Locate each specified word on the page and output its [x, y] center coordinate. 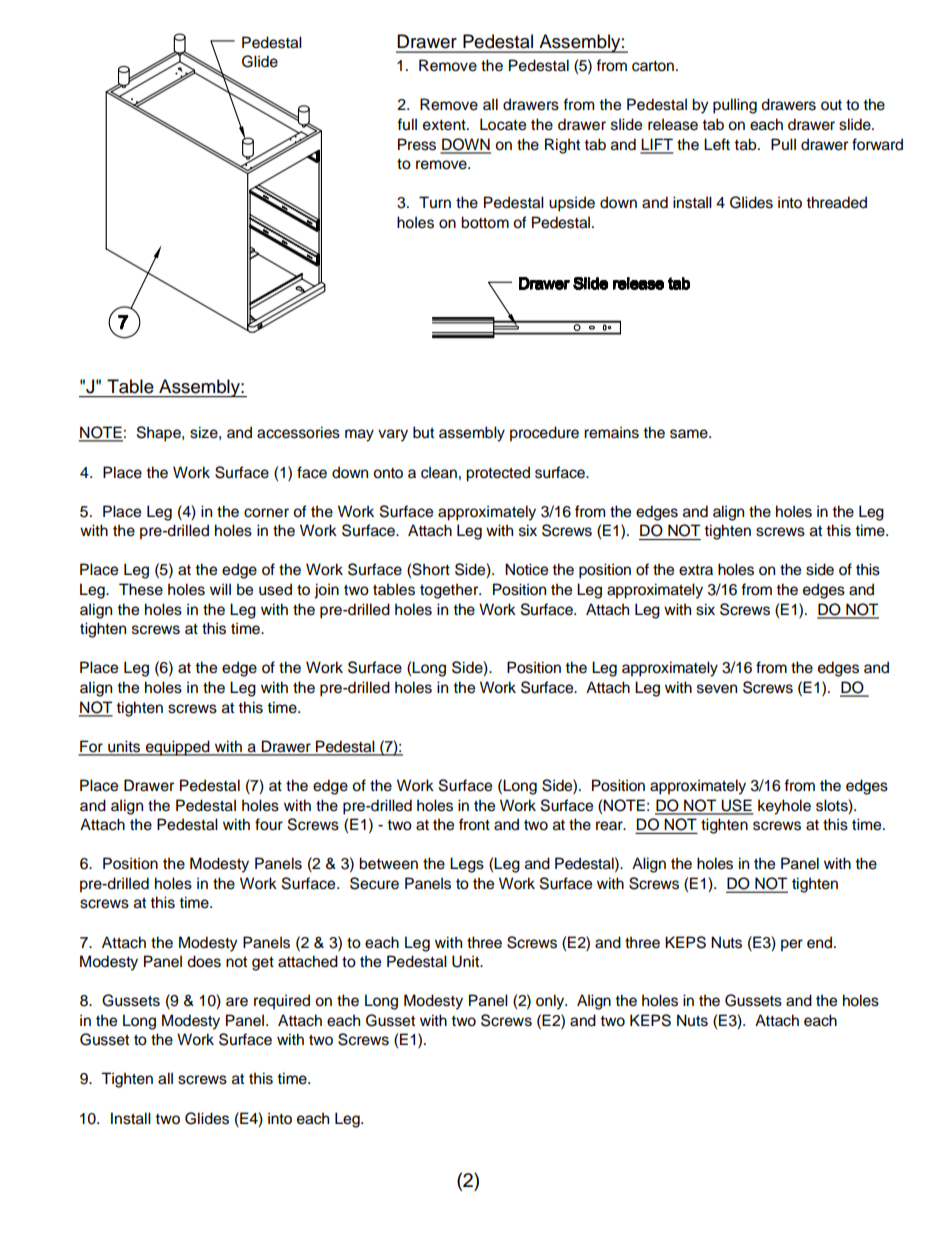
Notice [526, 569]
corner [266, 513]
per [792, 945]
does [204, 961]
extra [696, 570]
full [407, 124]
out [831, 105]
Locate [503, 124]
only [551, 1002]
